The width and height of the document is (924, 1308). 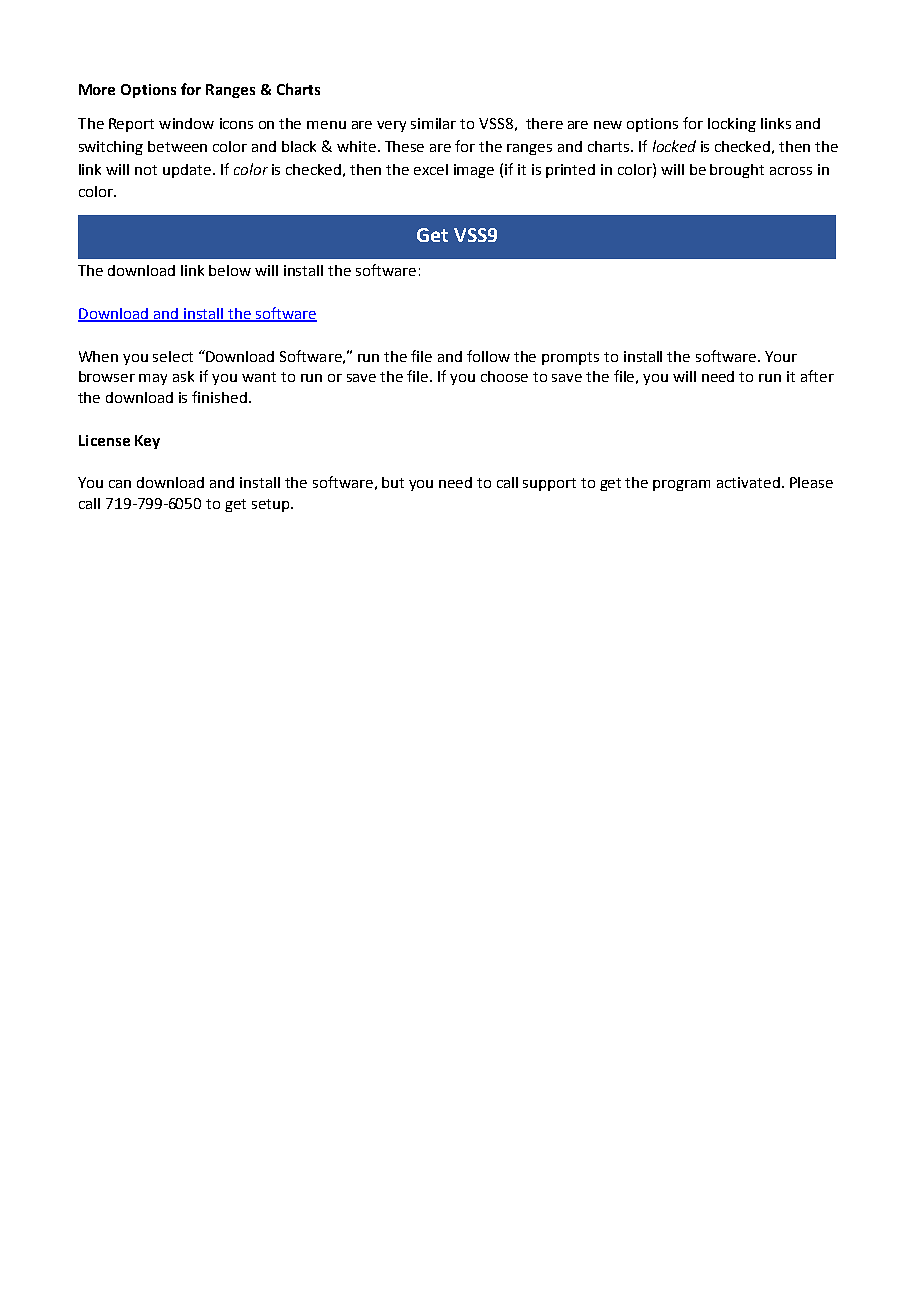 What do you see at coordinates (433, 123) in the document?
I see `similar` at bounding box center [433, 123].
